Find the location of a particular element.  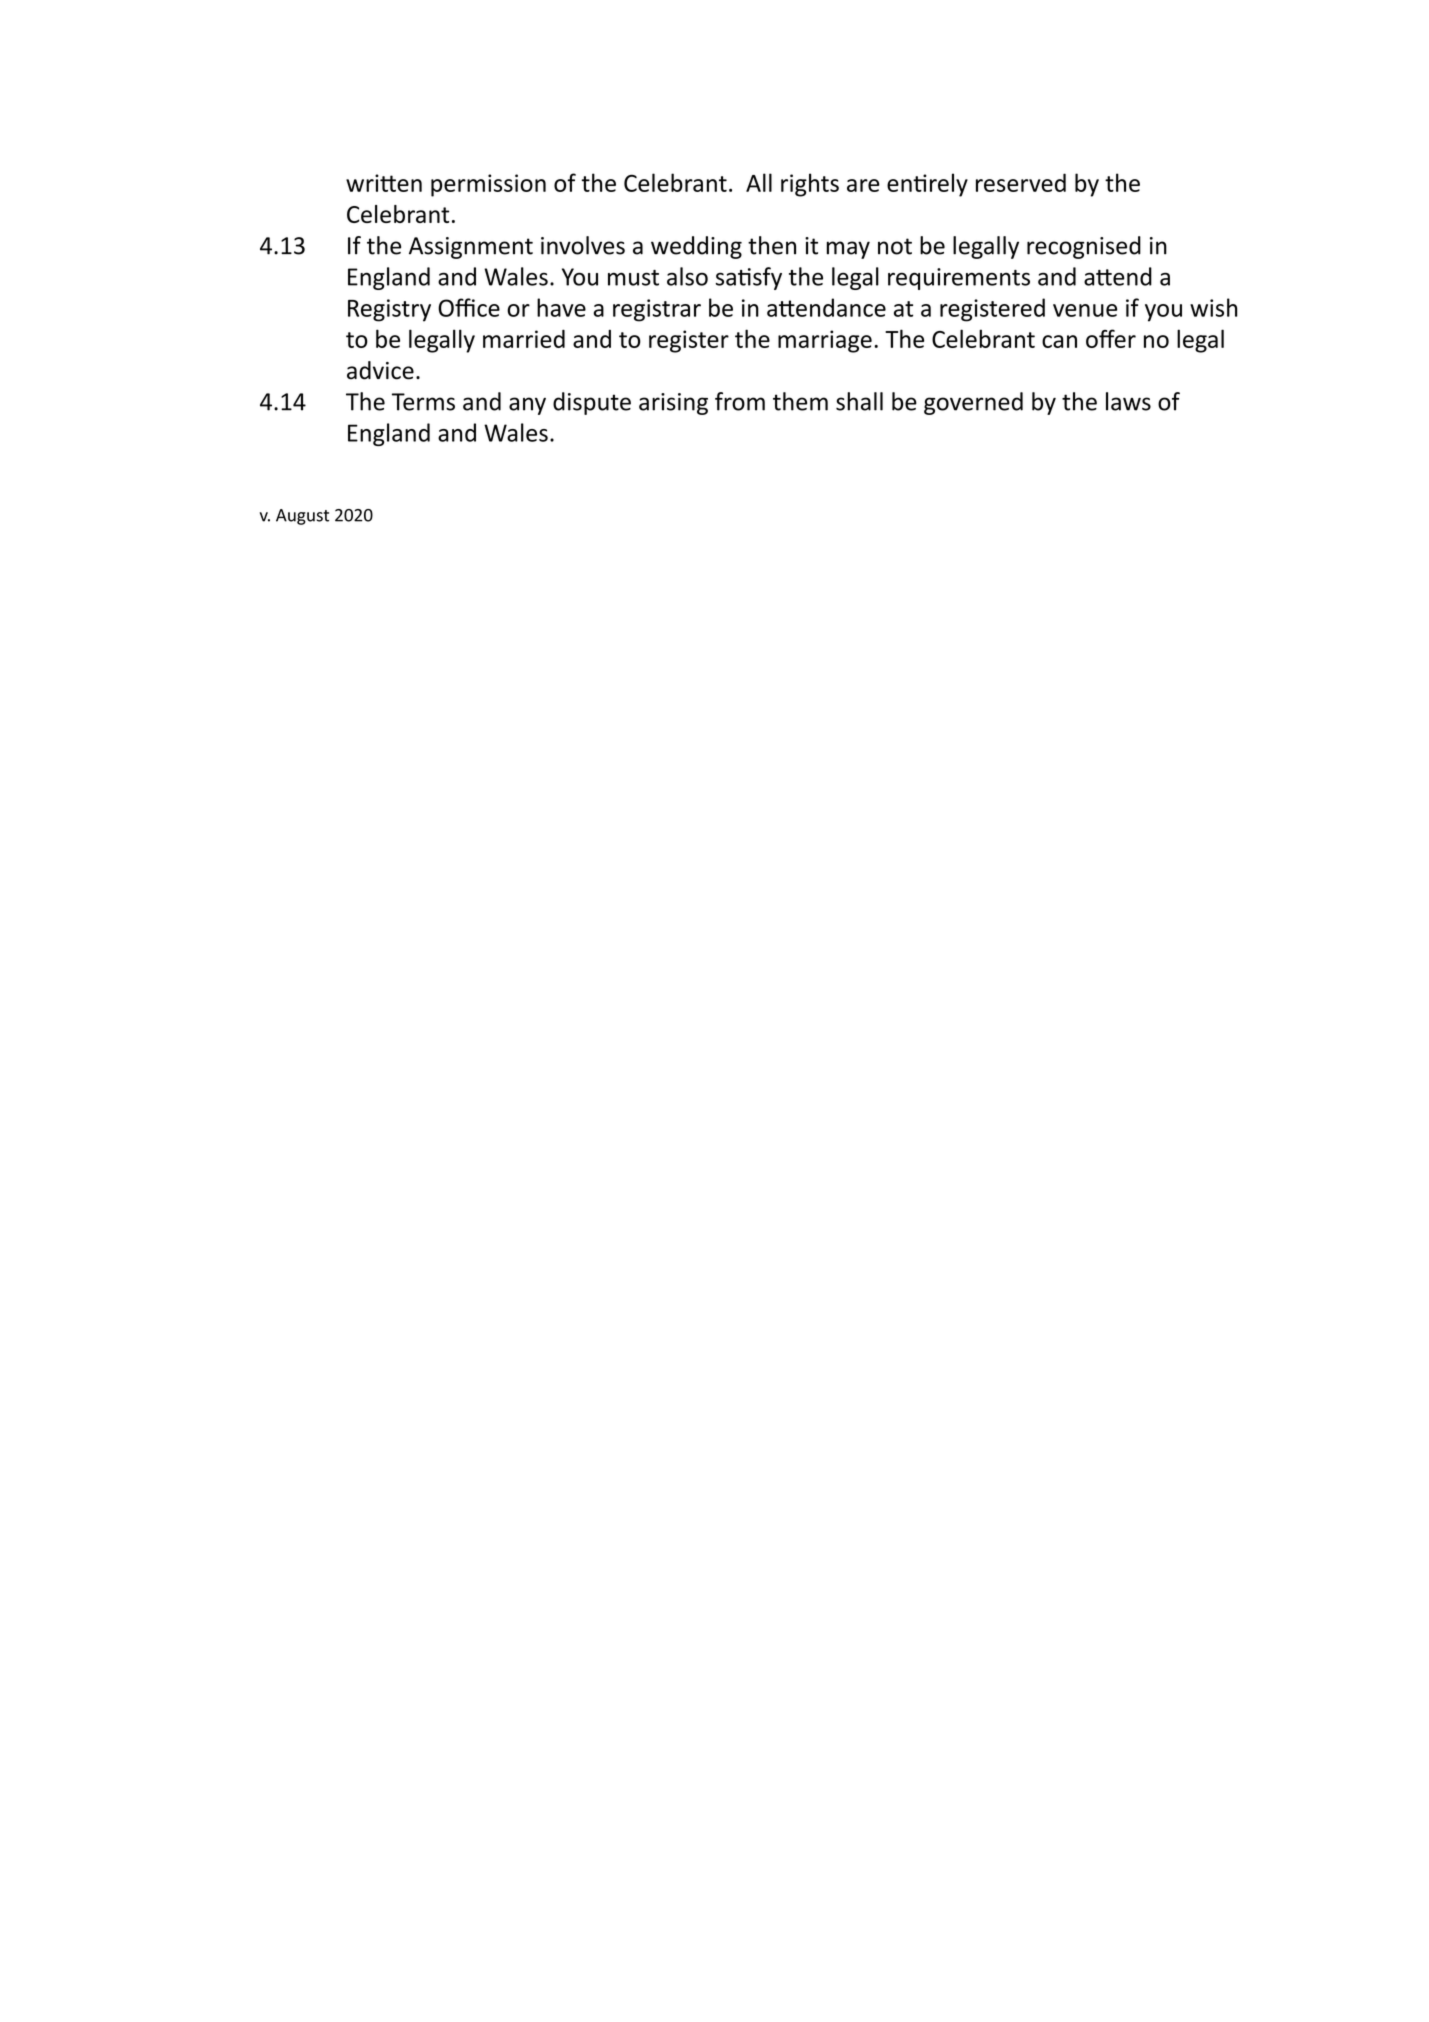

rights is located at coordinates (810, 185).
